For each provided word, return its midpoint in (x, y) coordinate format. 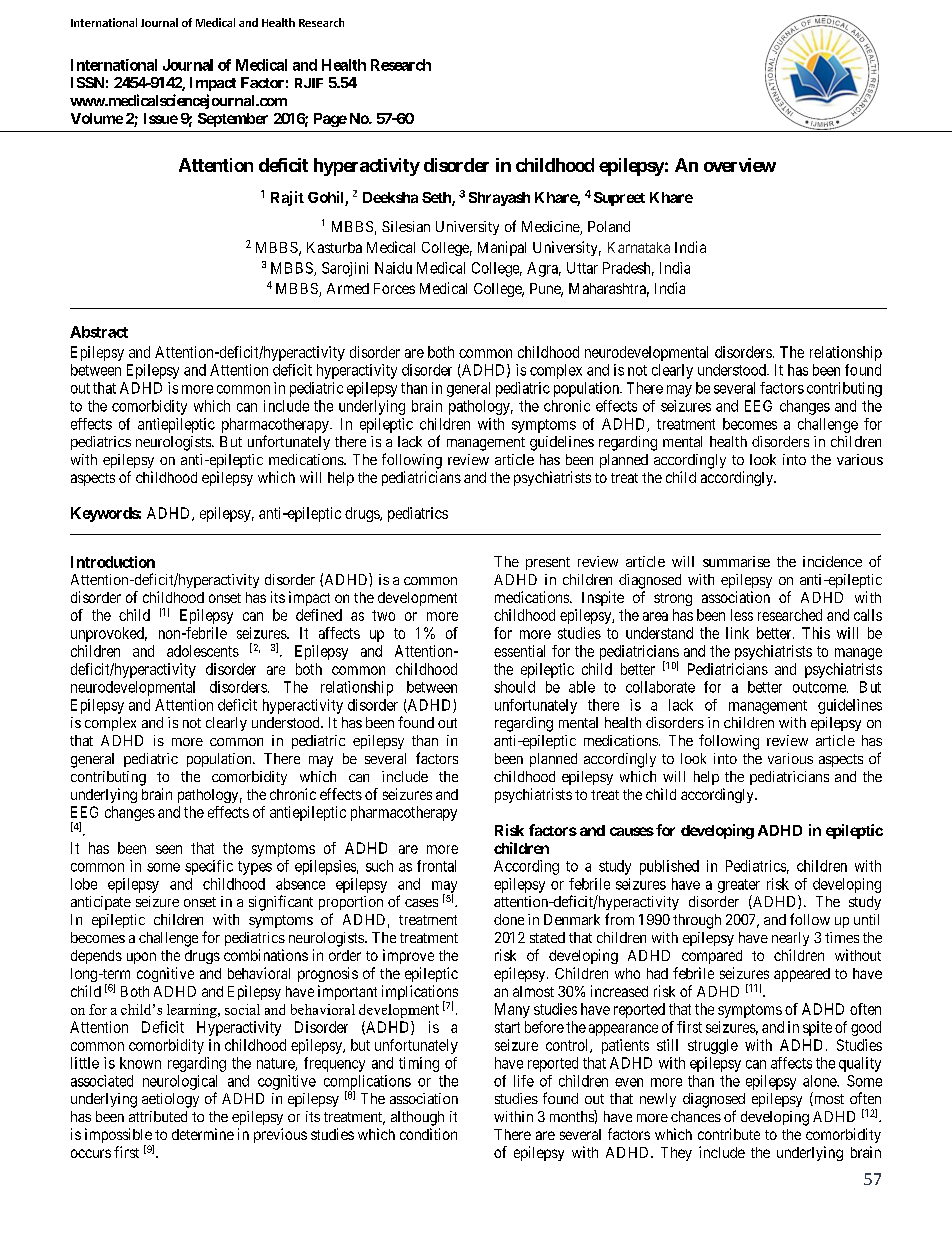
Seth (437, 199)
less (742, 615)
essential (519, 651)
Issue (161, 118)
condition (428, 1134)
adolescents (203, 651)
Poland (609, 226)
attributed (158, 1116)
